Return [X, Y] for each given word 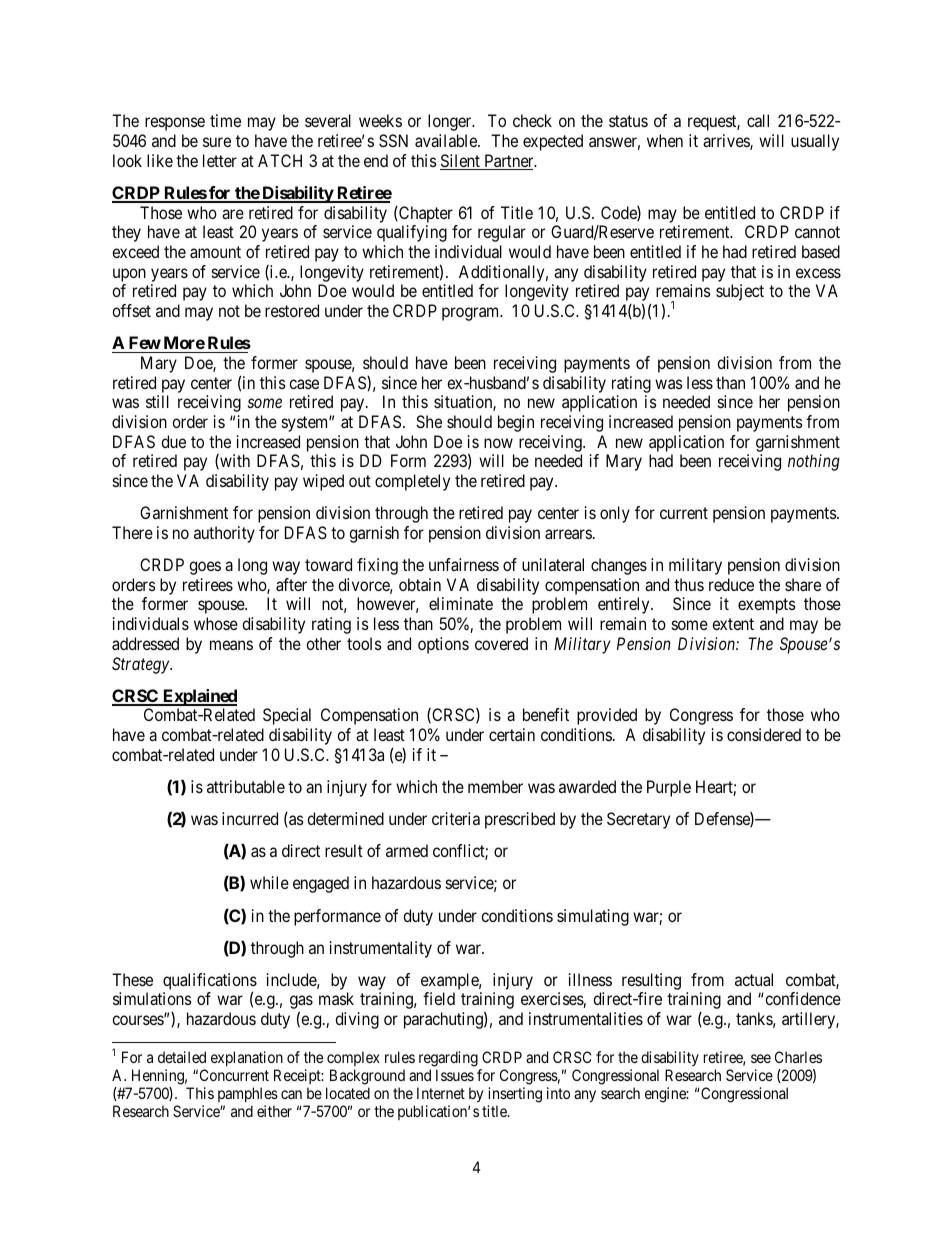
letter [220, 160]
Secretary [638, 820]
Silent [461, 162]
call [758, 120]
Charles [798, 1057]
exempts [767, 606]
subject [740, 292]
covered [501, 643]
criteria [456, 818]
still [157, 401]
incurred [250, 818]
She [429, 421]
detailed [182, 1057]
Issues [455, 1075]
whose [216, 623]
